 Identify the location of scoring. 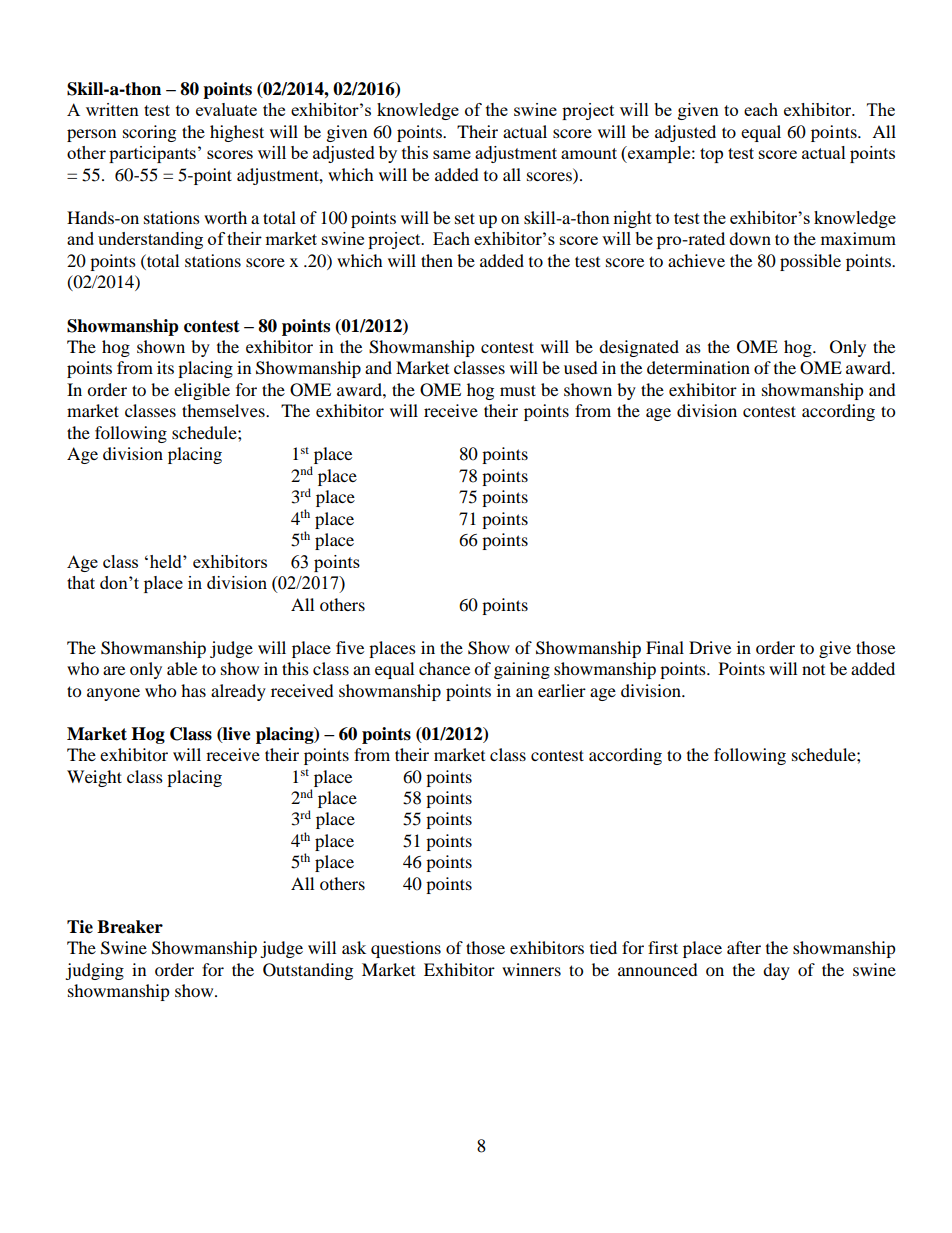
(149, 133).
